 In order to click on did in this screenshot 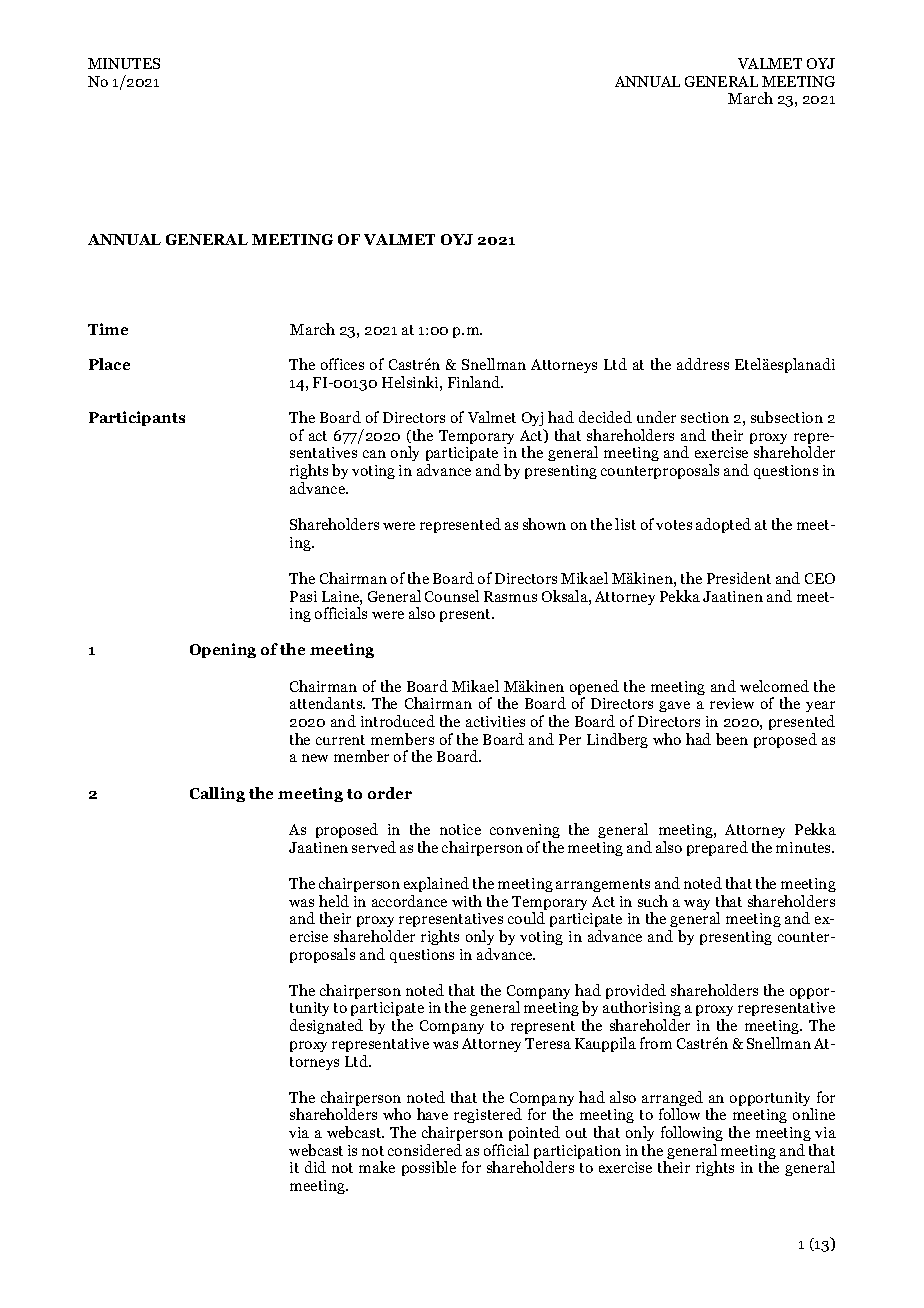, I will do `click(315, 1167)`.
